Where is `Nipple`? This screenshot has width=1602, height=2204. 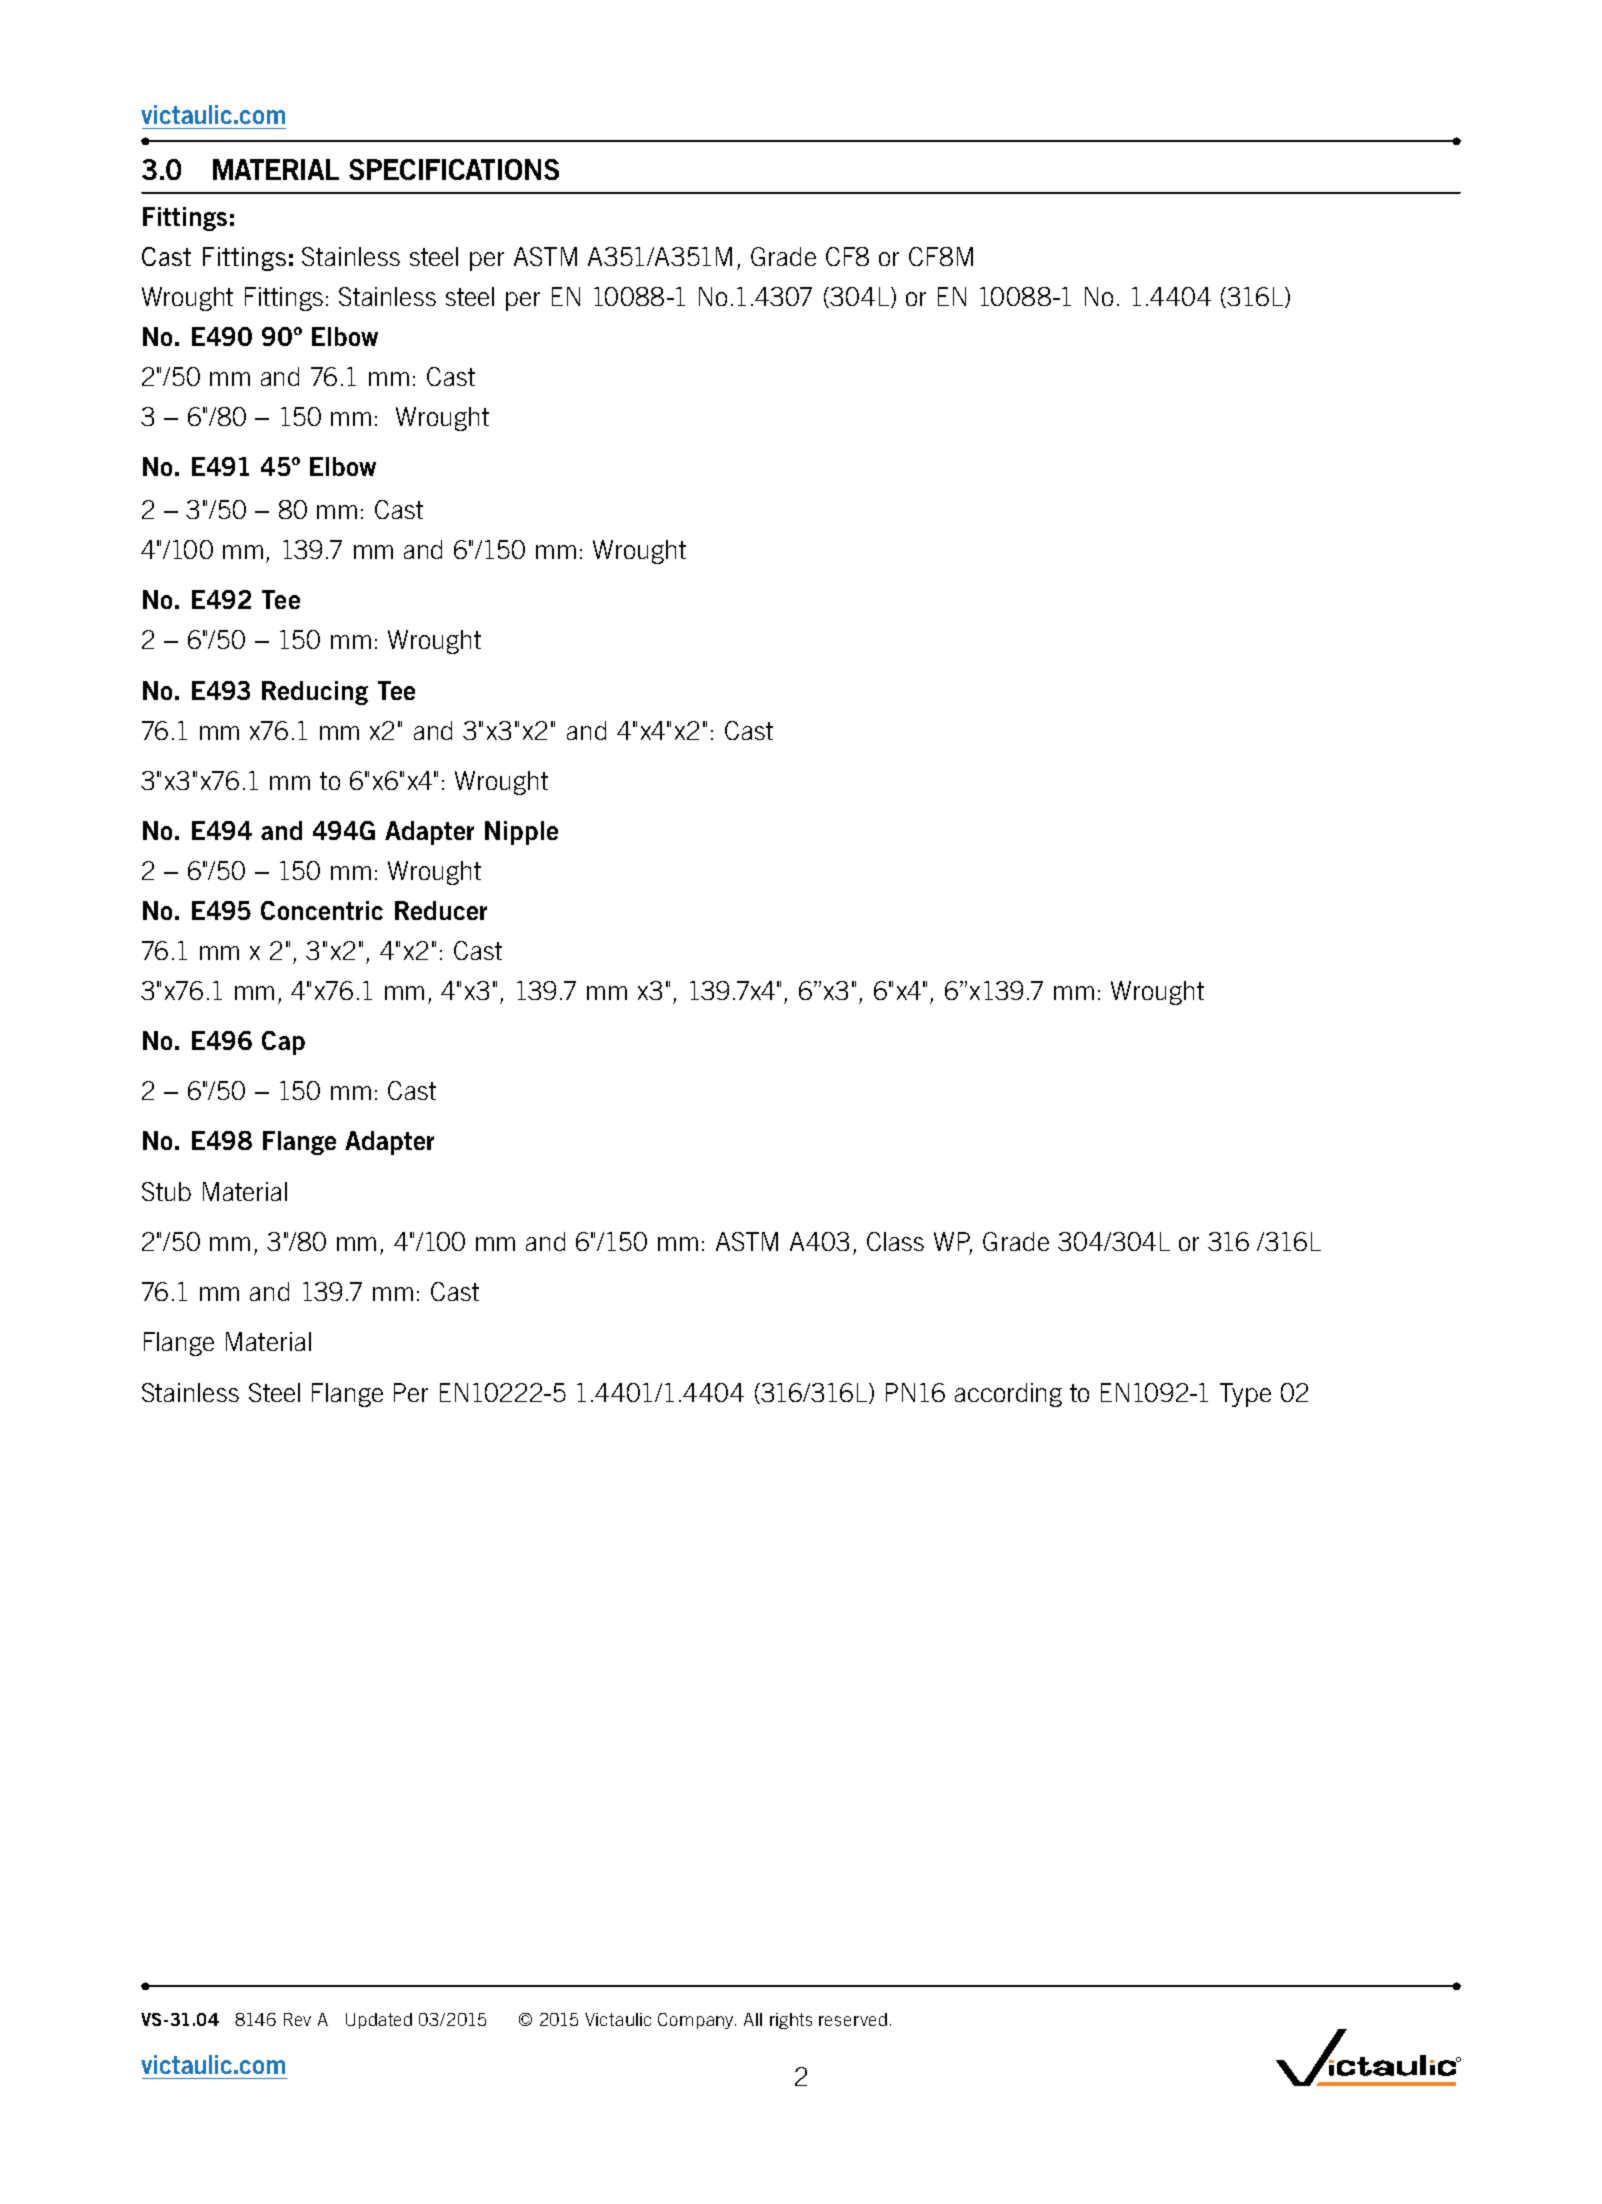
Nipple is located at coordinates (521, 833).
